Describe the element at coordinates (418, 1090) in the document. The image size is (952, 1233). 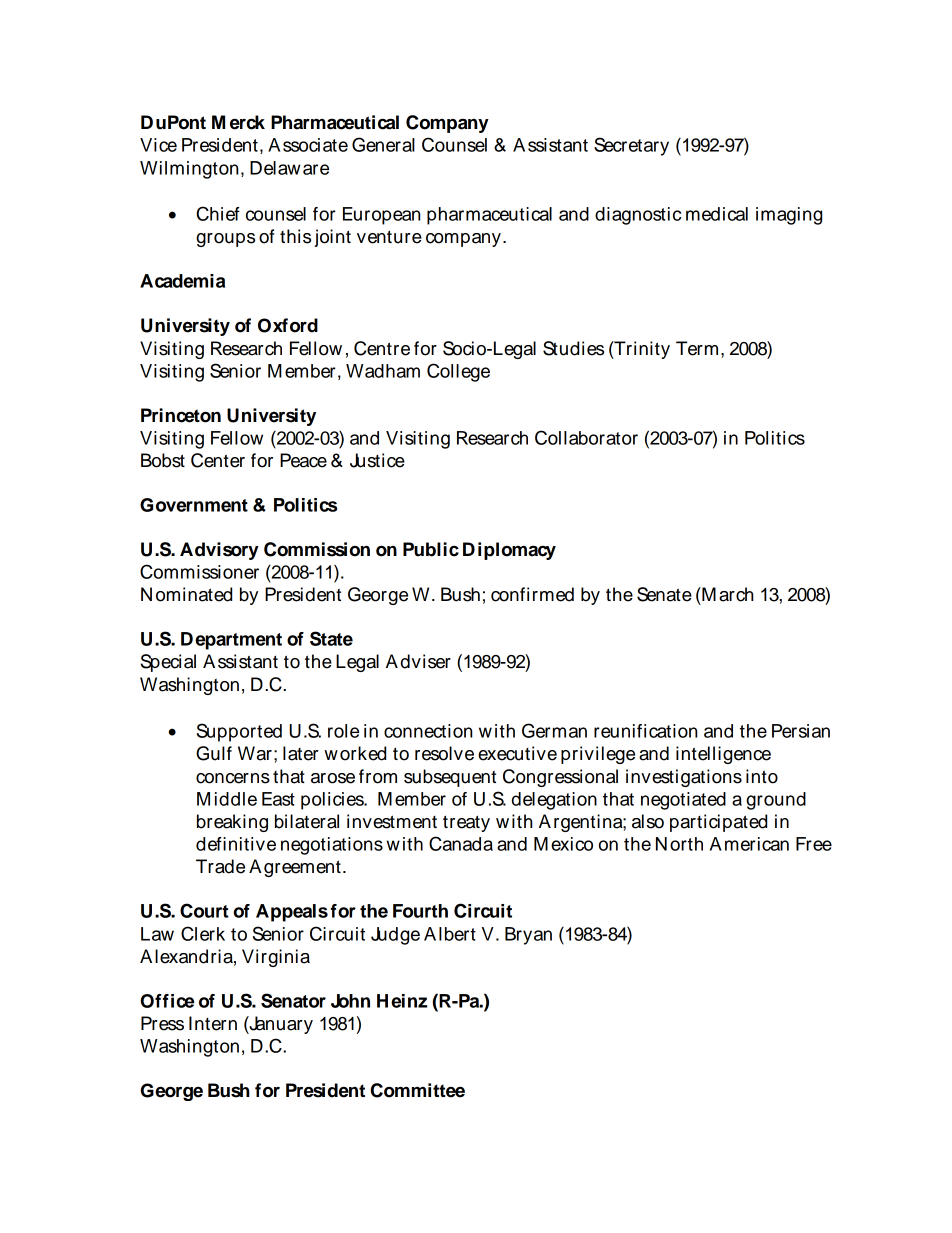
I see `Committee` at that location.
